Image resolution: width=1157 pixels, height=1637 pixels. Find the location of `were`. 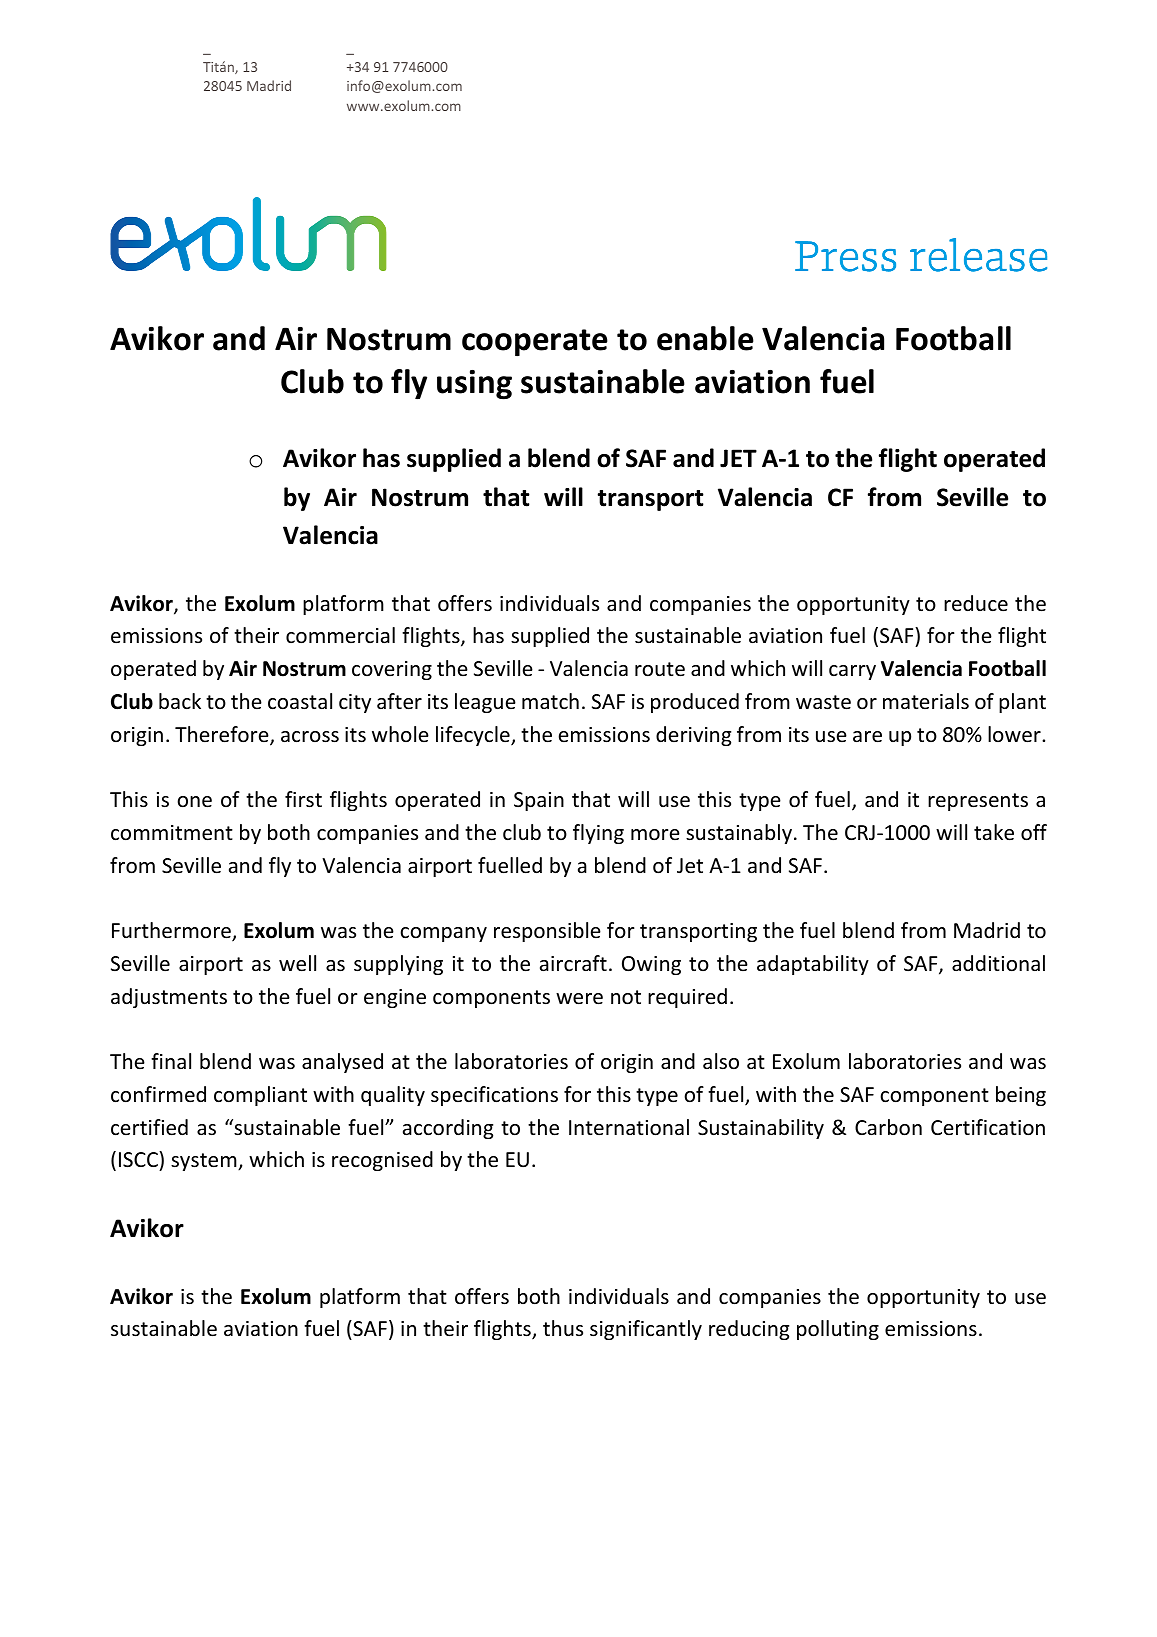

were is located at coordinates (579, 999).
